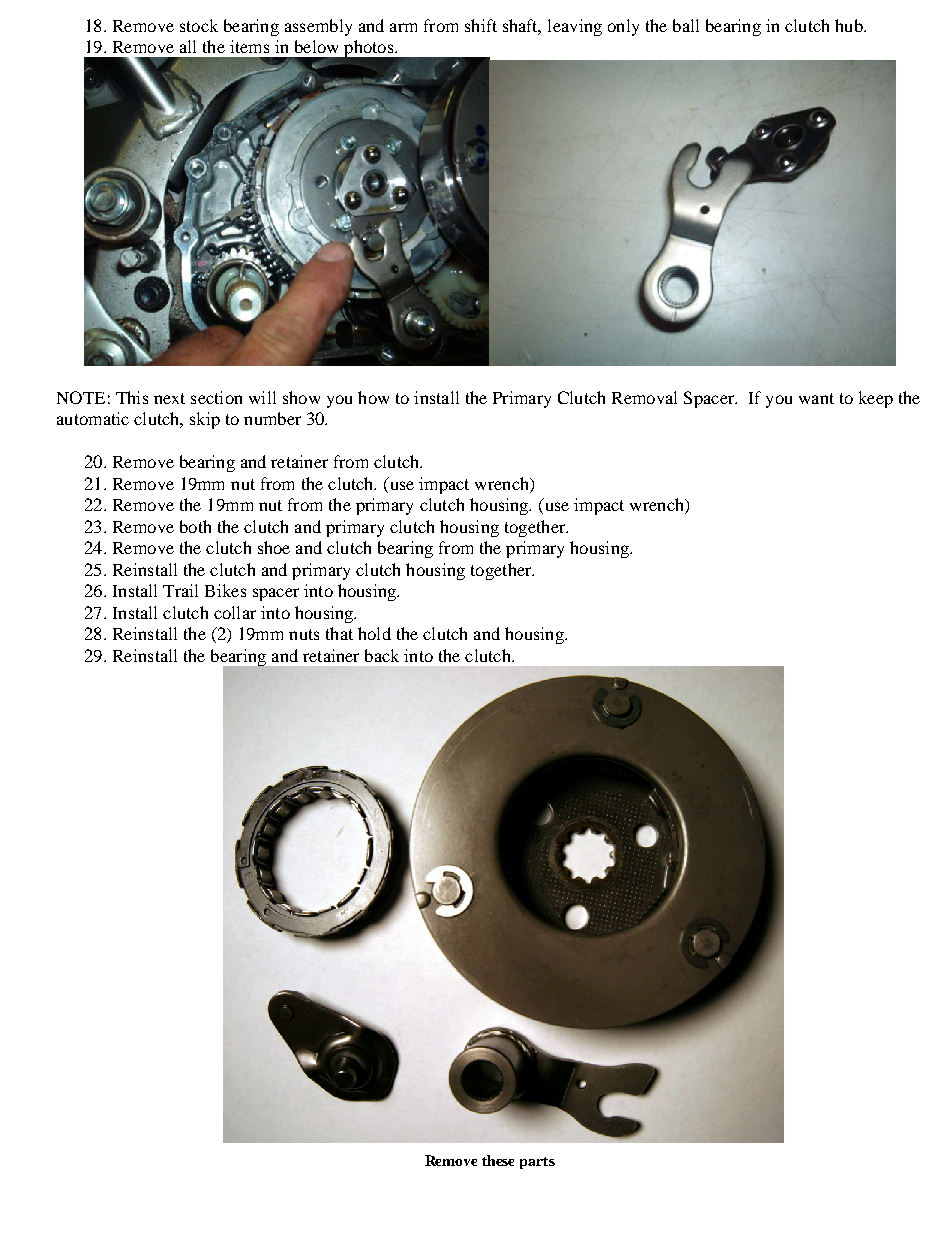 The image size is (952, 1233). Describe the element at coordinates (850, 25) in the image. I see `hub` at that location.
